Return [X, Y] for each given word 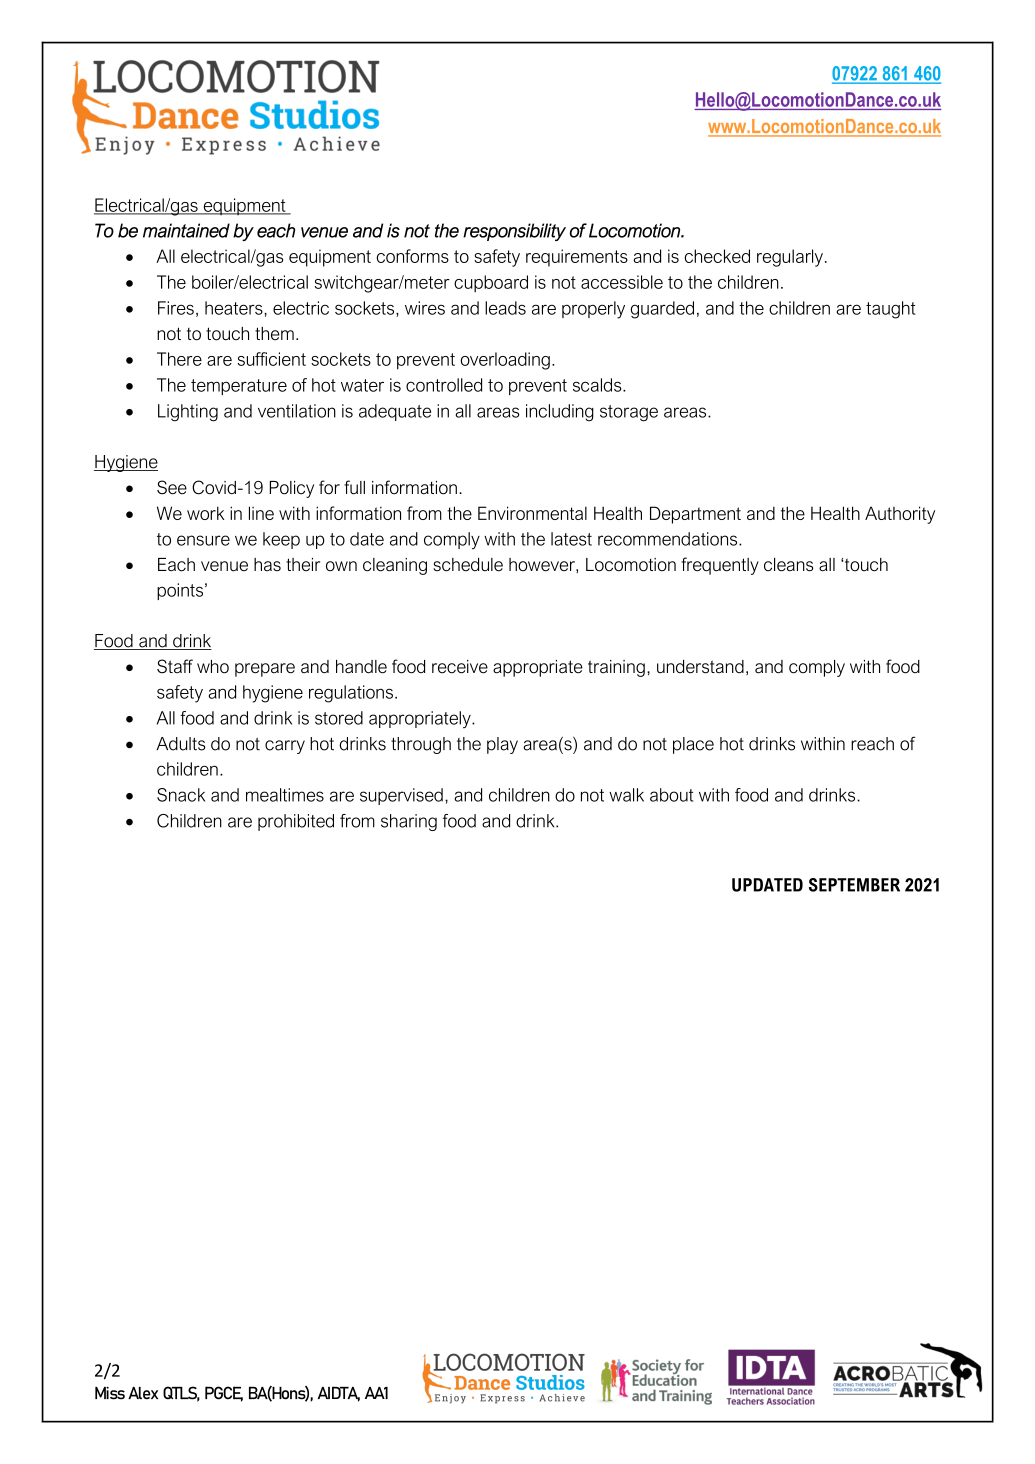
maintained [186, 230]
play [502, 745]
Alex [143, 1393]
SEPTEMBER [854, 885]
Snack [181, 795]
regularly [790, 258]
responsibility [514, 232]
